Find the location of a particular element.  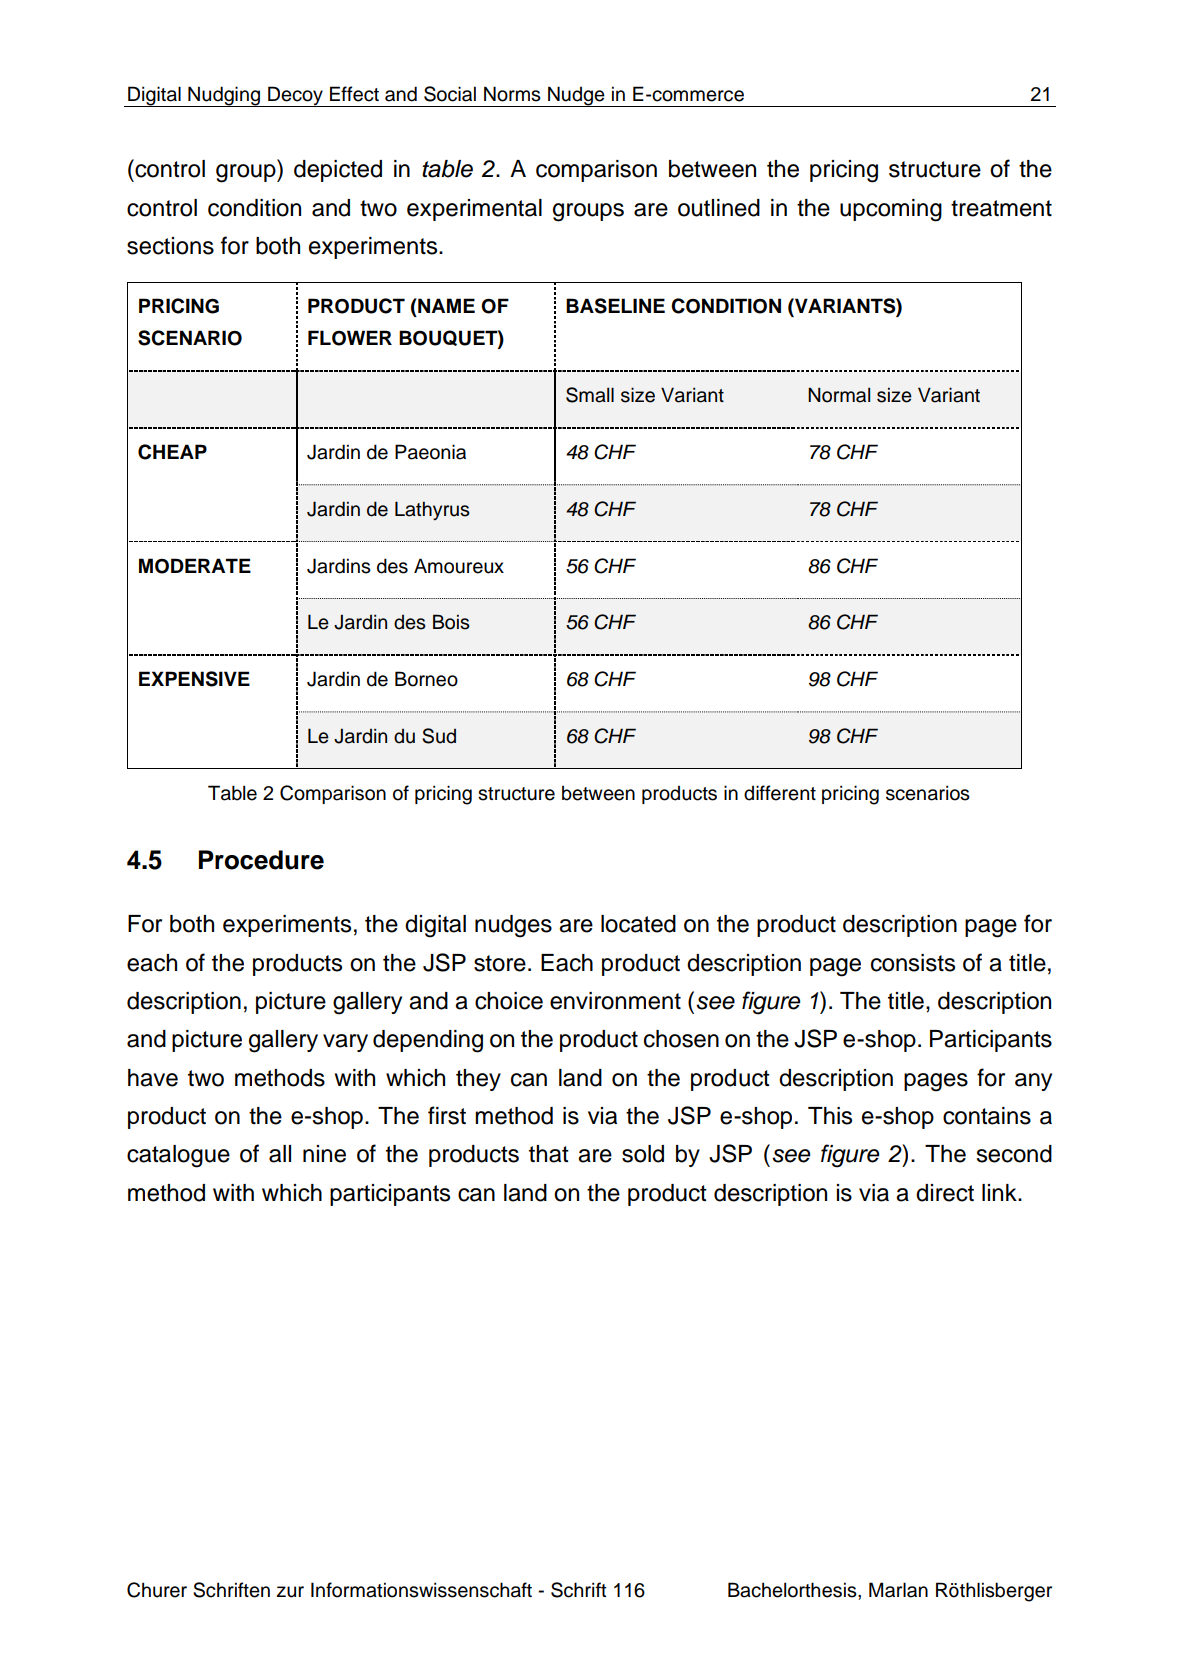

different is located at coordinates (780, 793).
